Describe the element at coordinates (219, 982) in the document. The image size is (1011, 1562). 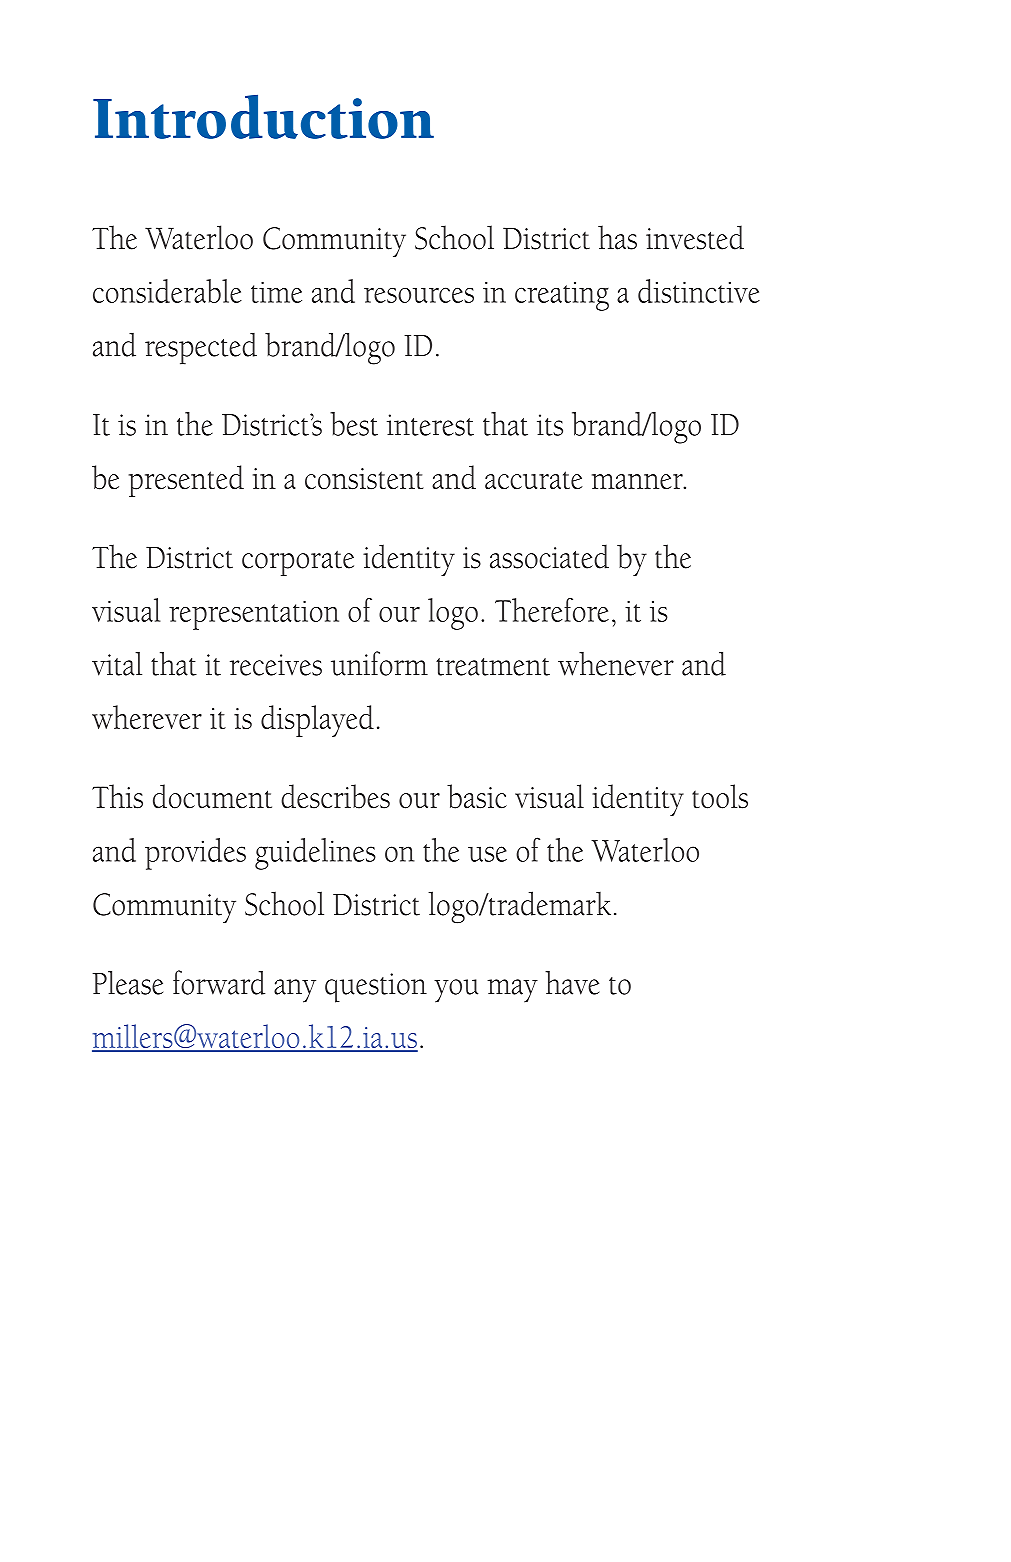
I see `forward` at that location.
